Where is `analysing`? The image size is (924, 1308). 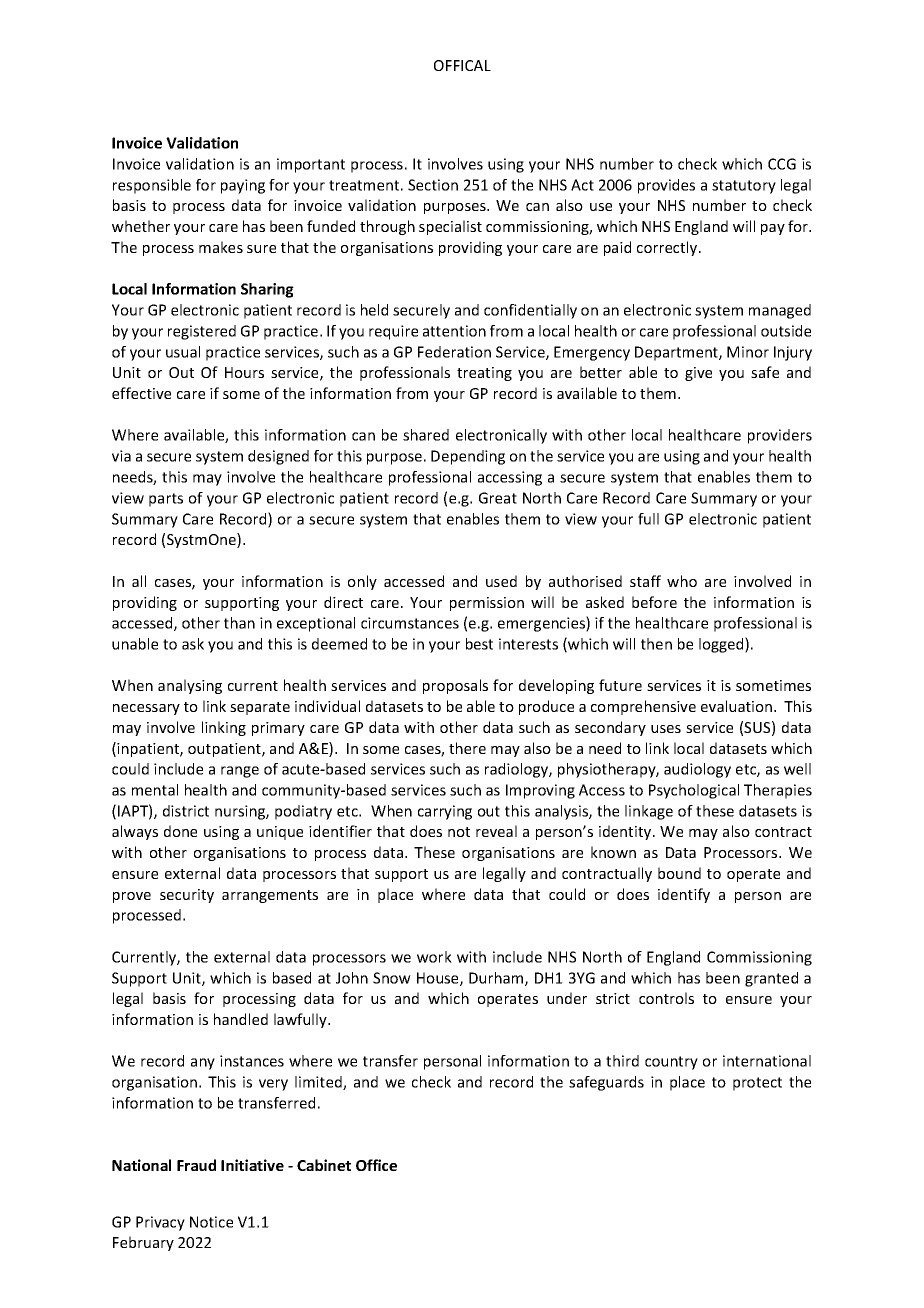
analysing is located at coordinates (190, 686).
